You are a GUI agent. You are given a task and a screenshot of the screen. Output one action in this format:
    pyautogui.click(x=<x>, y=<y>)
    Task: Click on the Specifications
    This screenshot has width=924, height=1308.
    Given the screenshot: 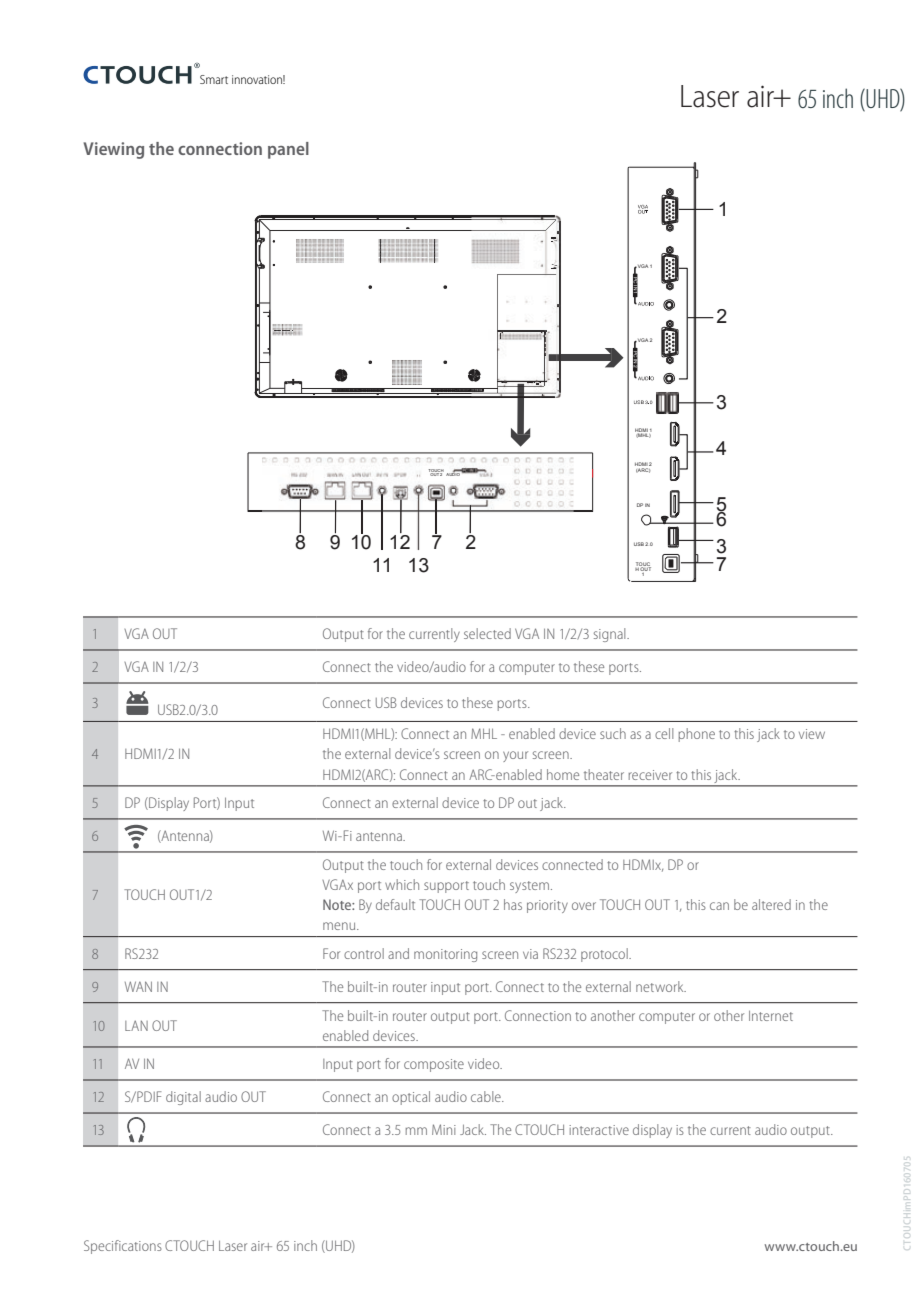 What is the action you would take?
    pyautogui.click(x=123, y=1247)
